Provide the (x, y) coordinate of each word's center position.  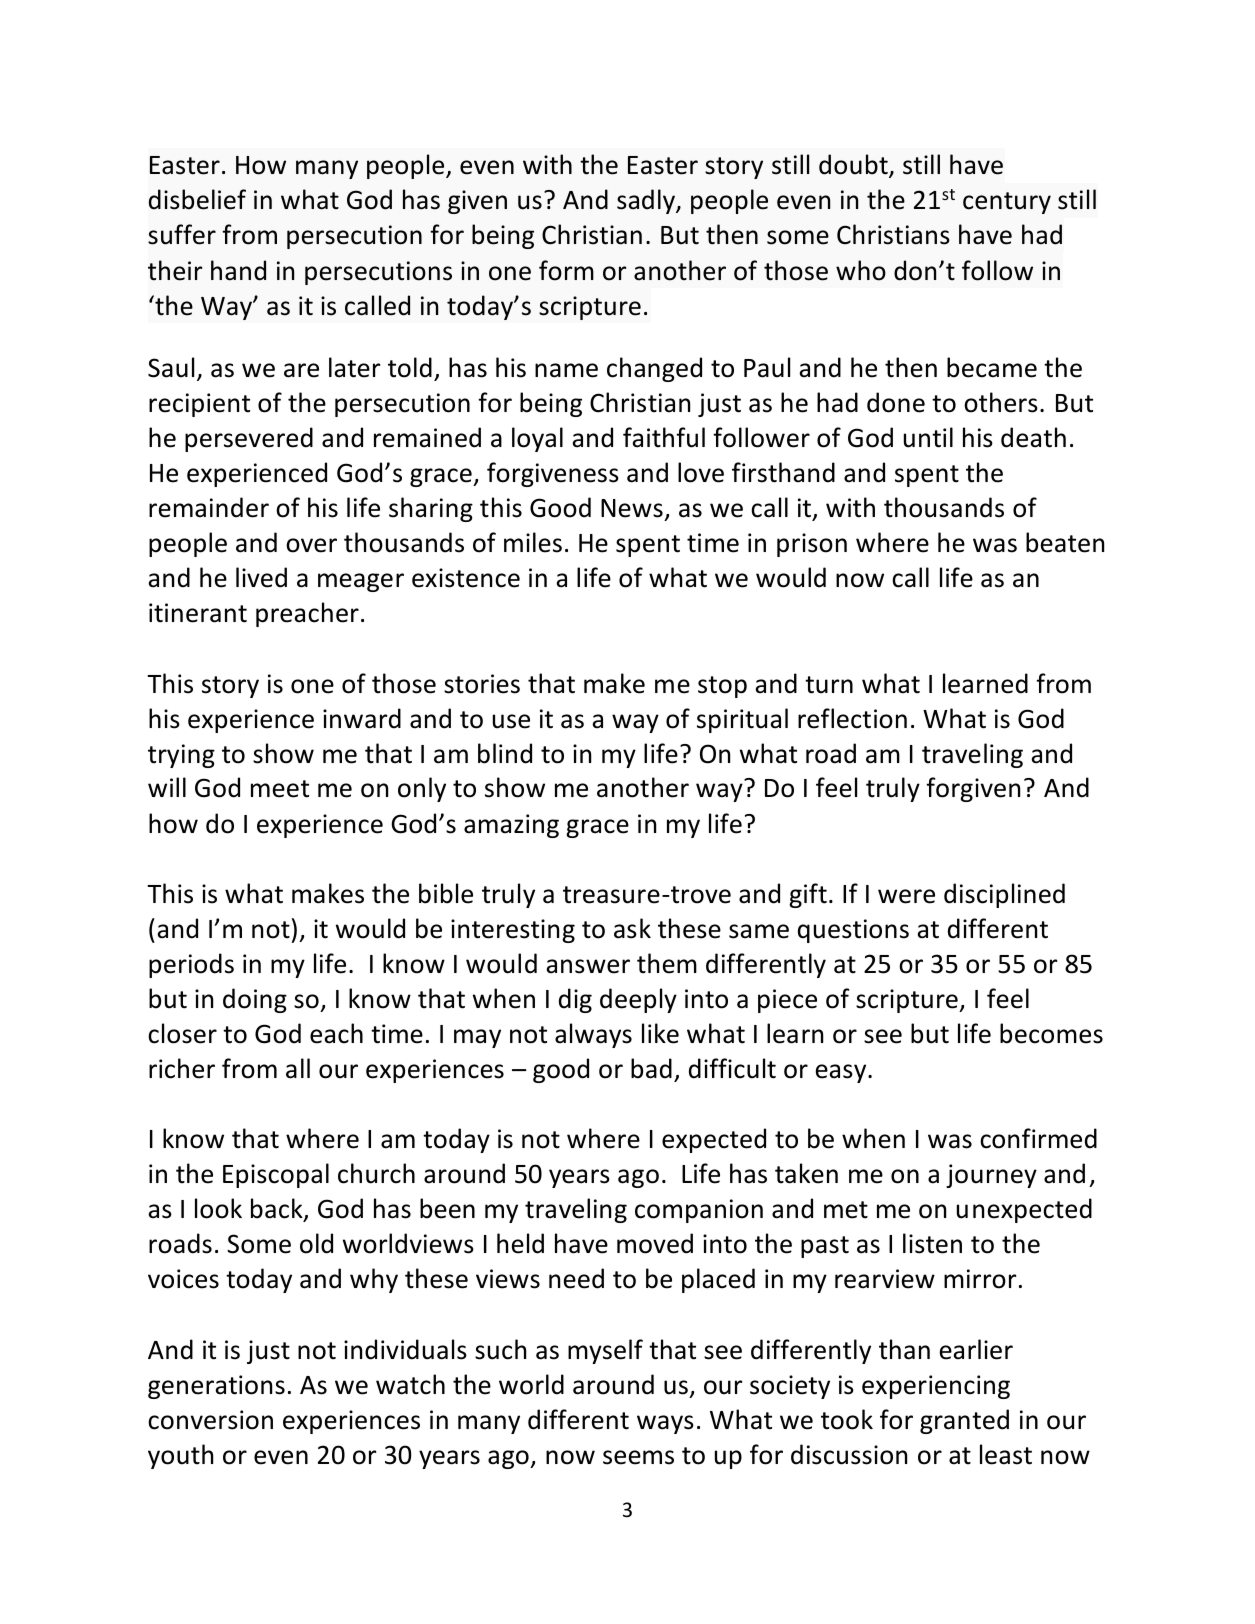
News (633, 510)
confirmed (1038, 1138)
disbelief (197, 199)
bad (651, 1068)
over (311, 545)
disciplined (1004, 895)
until (928, 437)
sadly (647, 201)
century (1007, 203)
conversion (210, 1420)
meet (280, 789)
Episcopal (276, 1175)
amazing (511, 826)
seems (638, 1457)
